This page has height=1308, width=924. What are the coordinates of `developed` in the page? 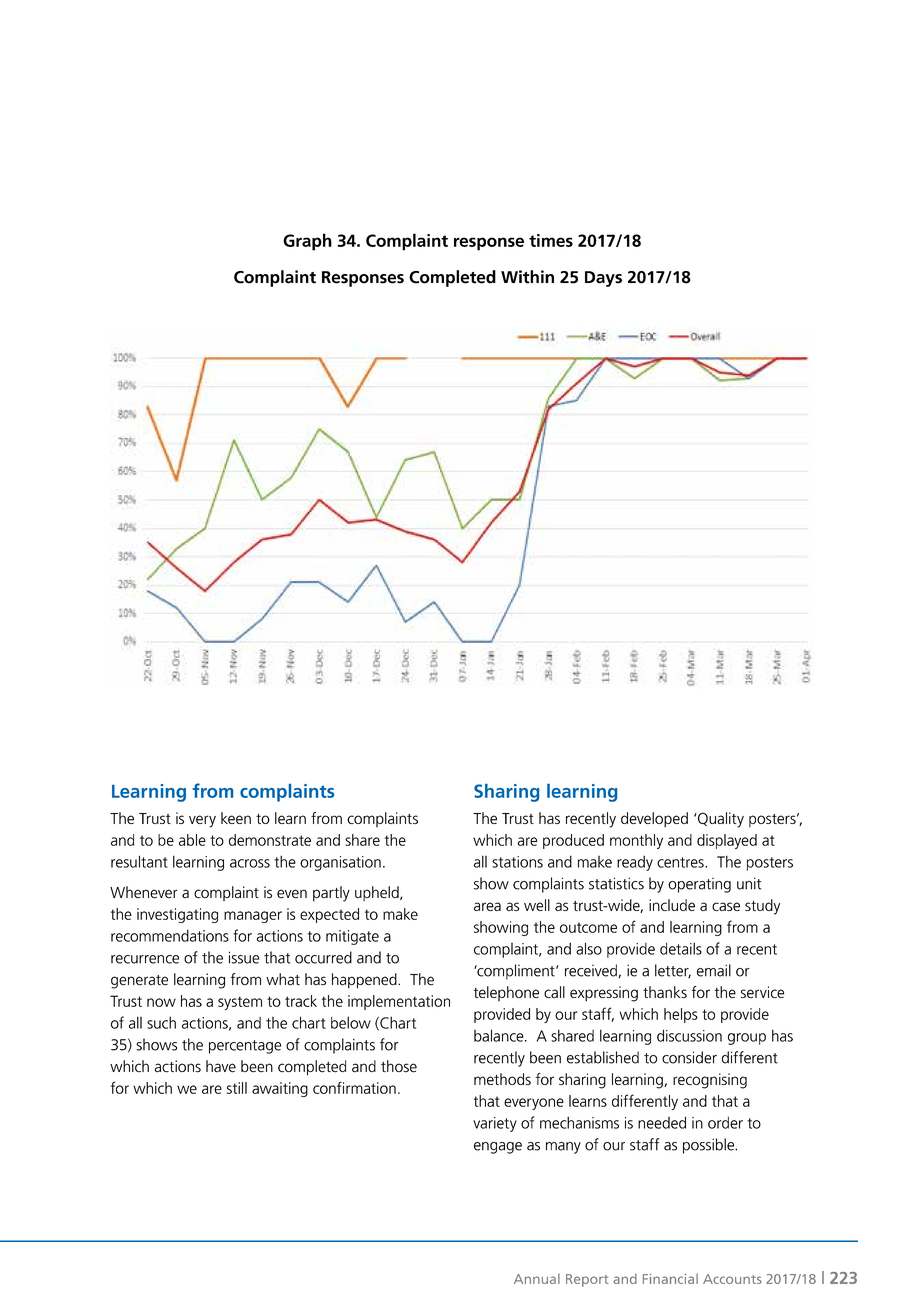 It's located at (654, 820).
